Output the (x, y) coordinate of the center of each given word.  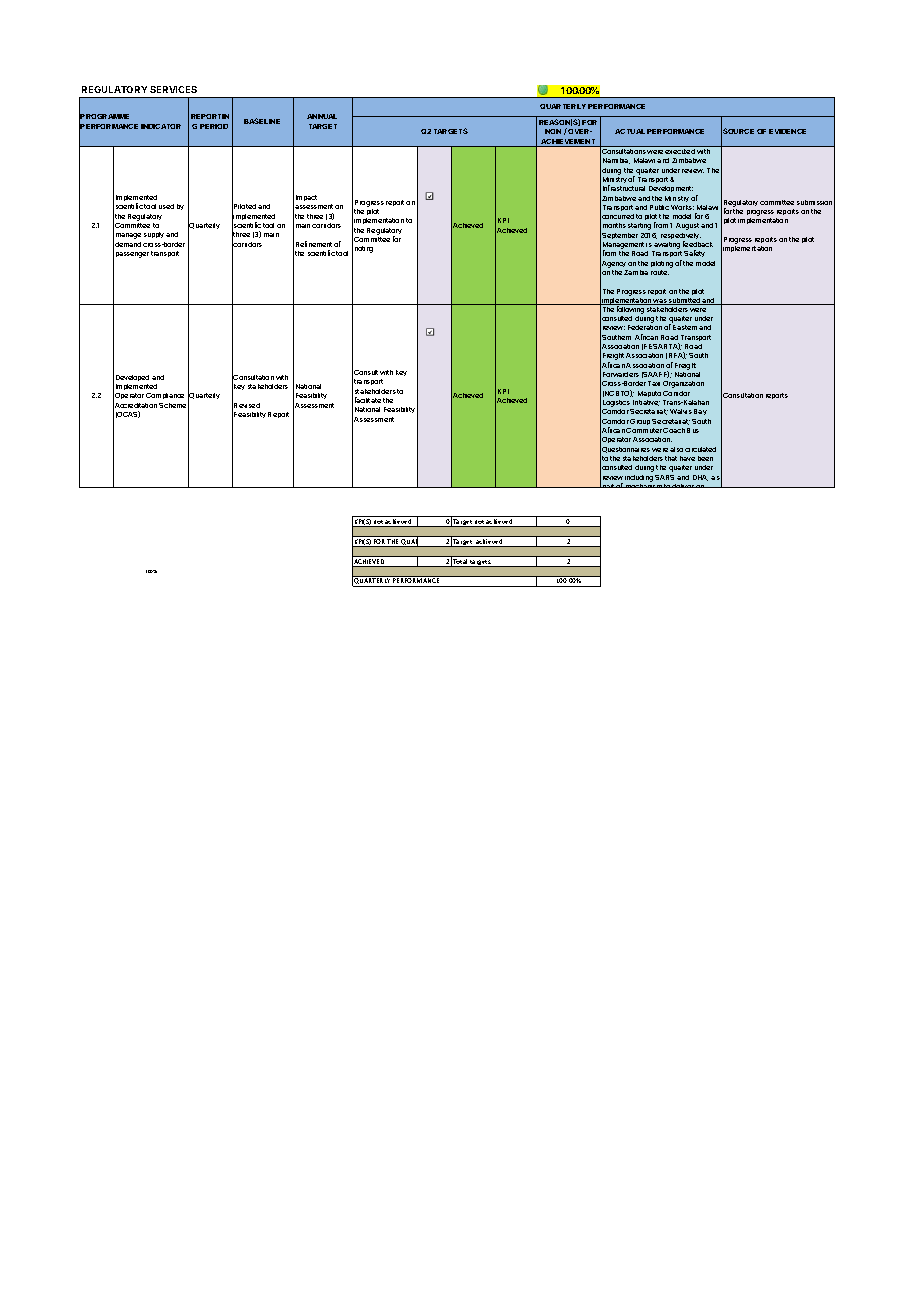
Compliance (165, 396)
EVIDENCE (787, 131)
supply (154, 235)
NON (553, 131)
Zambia (636, 272)
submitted (684, 301)
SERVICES (173, 89)
